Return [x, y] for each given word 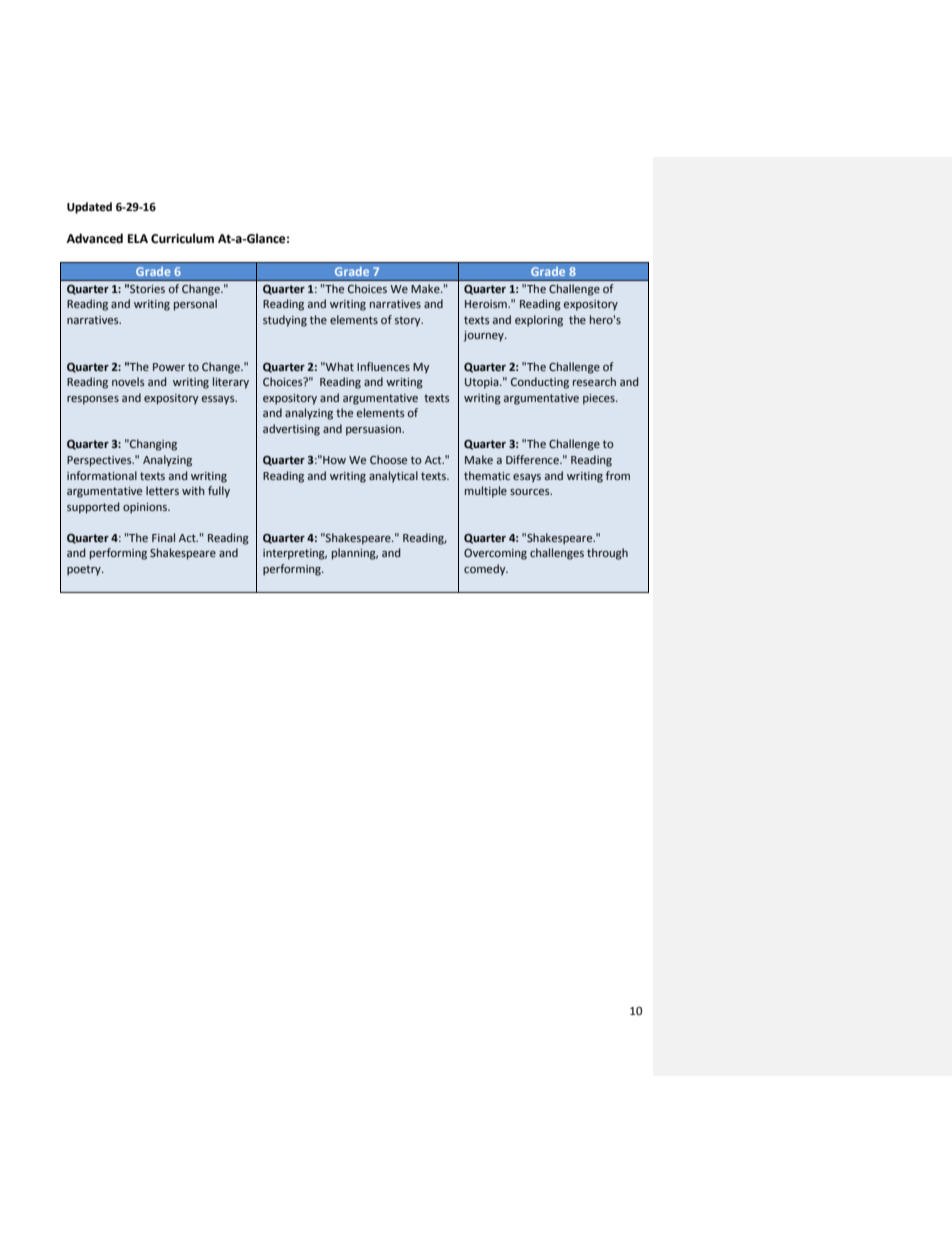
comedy [486, 570]
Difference [533, 459]
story [409, 321]
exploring [539, 321]
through [607, 554]
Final [163, 537]
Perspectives [100, 461]
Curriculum [182, 238]
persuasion [374, 430]
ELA [138, 238]
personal [195, 305]
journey [485, 336]
